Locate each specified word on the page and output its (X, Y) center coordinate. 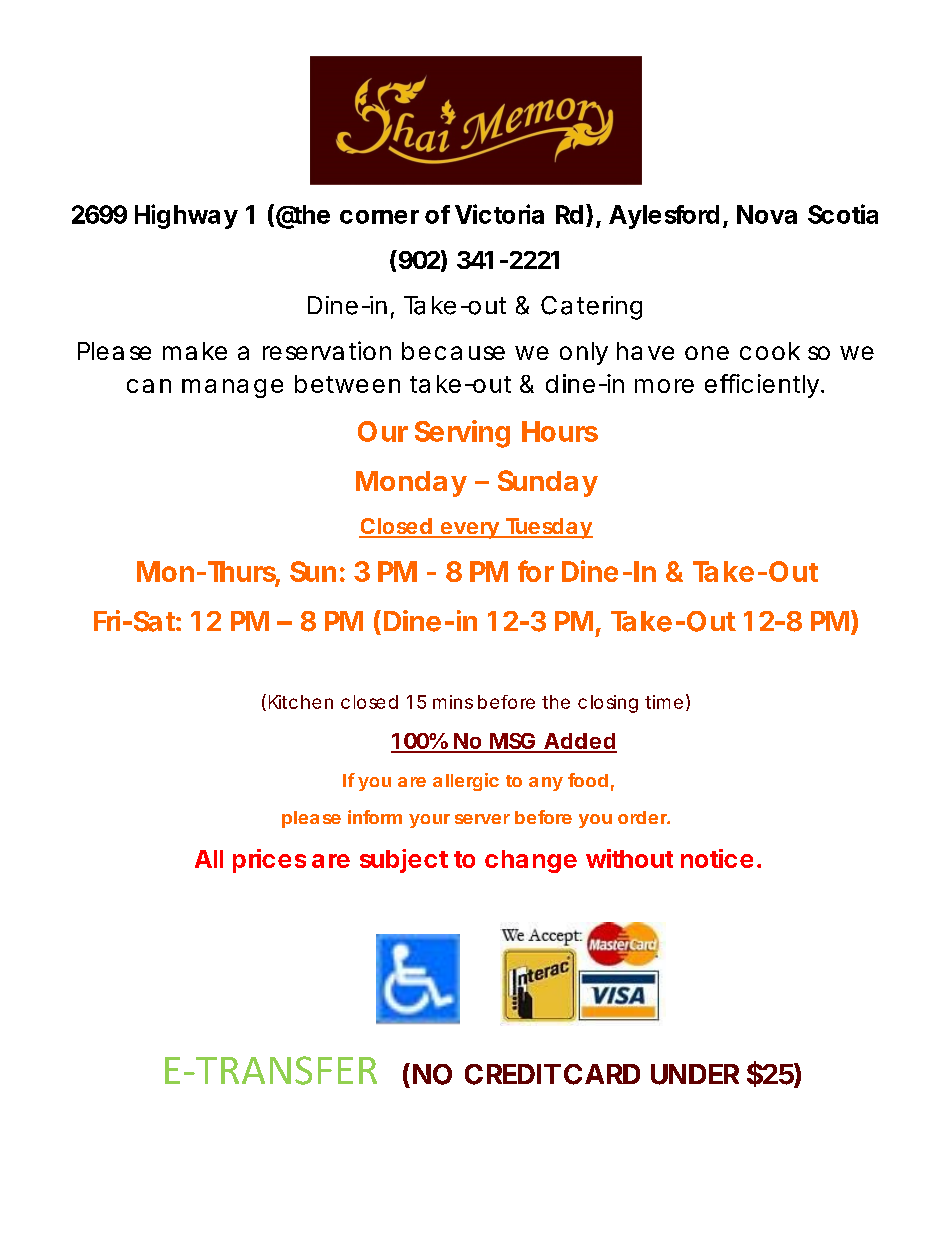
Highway (186, 216)
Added (579, 742)
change (531, 861)
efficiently (764, 386)
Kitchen (301, 702)
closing (608, 704)
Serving (462, 434)
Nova (767, 214)
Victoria (499, 214)
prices (269, 861)
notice (717, 858)
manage (232, 388)
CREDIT (513, 1074)
